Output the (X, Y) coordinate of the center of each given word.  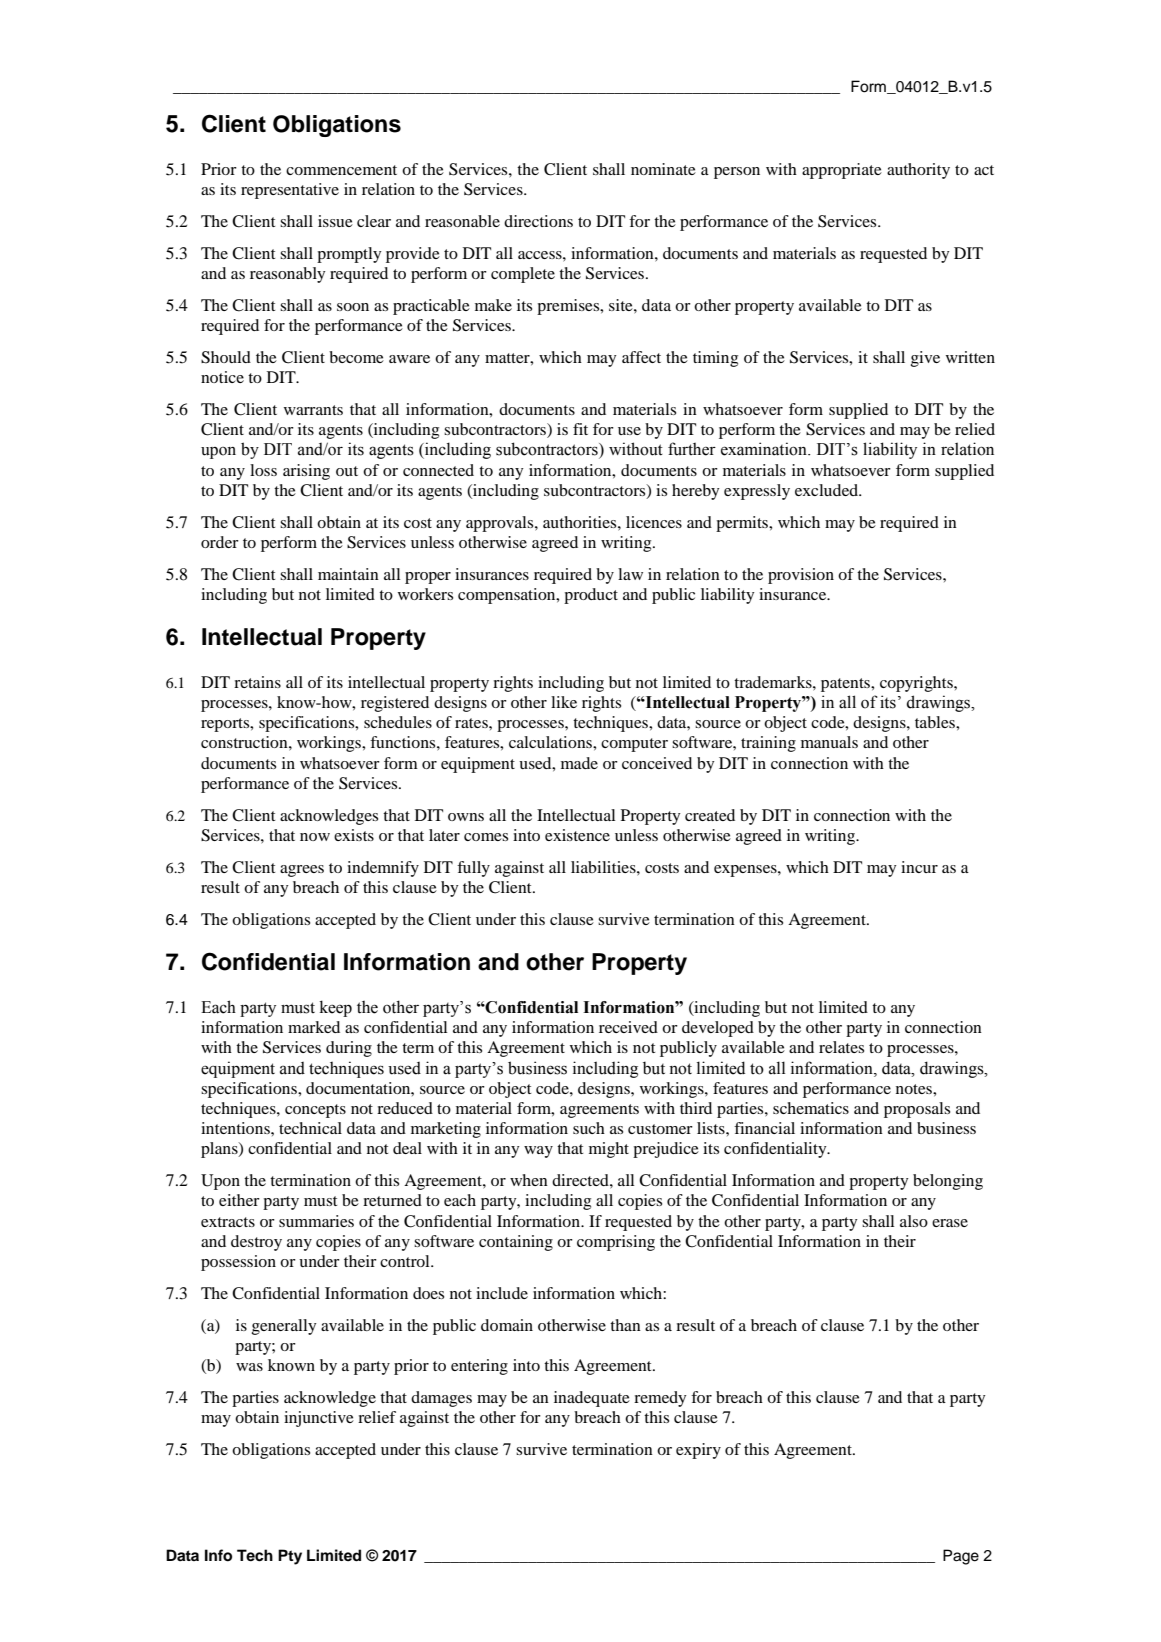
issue (335, 221)
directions (538, 221)
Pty (290, 1557)
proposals (917, 1110)
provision (801, 576)
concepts (315, 1111)
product (591, 596)
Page (961, 1557)
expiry (698, 1451)
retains (257, 682)
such (589, 1128)
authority (918, 171)
